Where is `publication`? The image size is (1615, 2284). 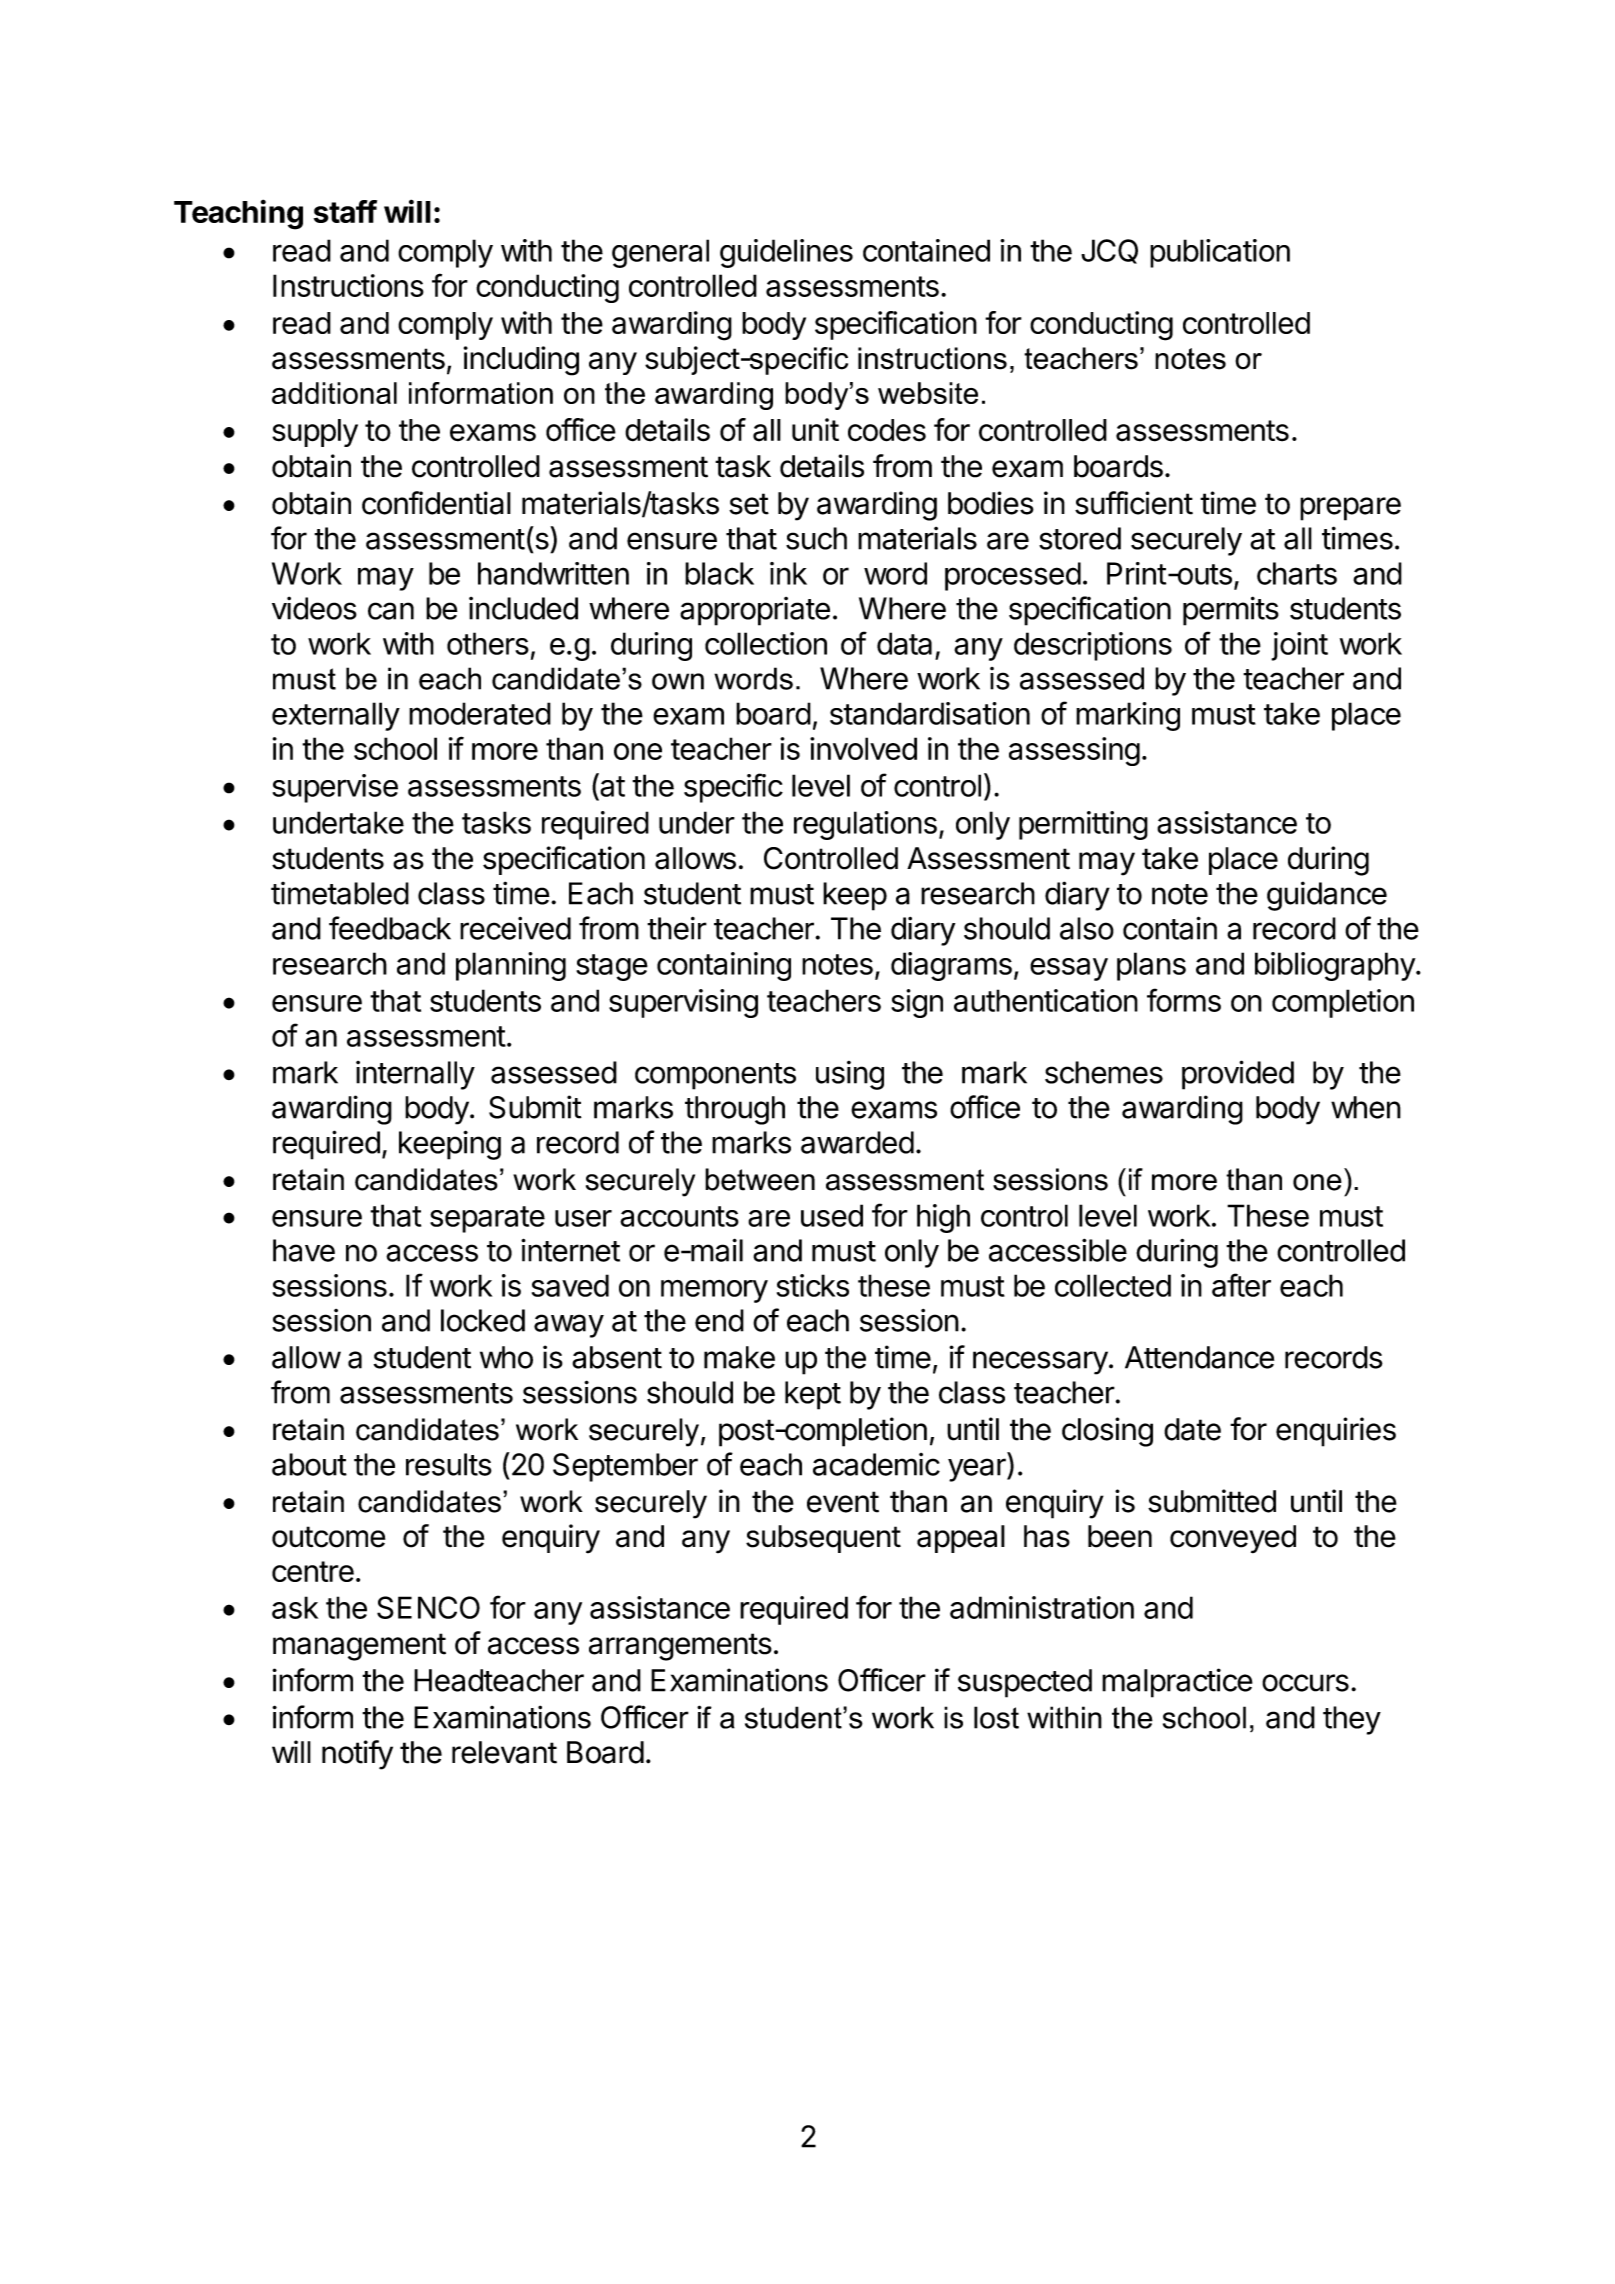 publication is located at coordinates (1220, 253).
